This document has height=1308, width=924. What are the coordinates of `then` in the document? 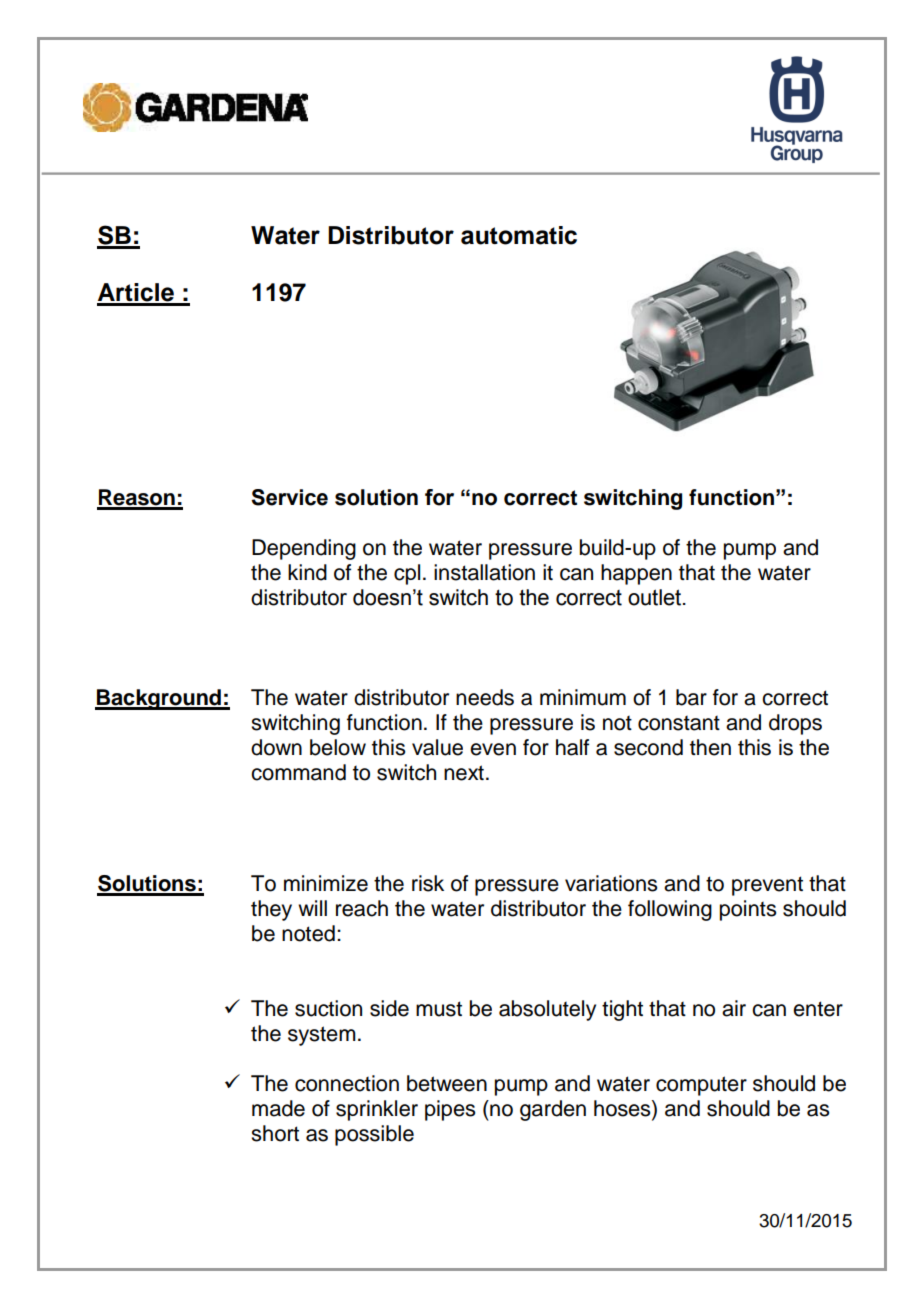 It's located at (710, 747).
